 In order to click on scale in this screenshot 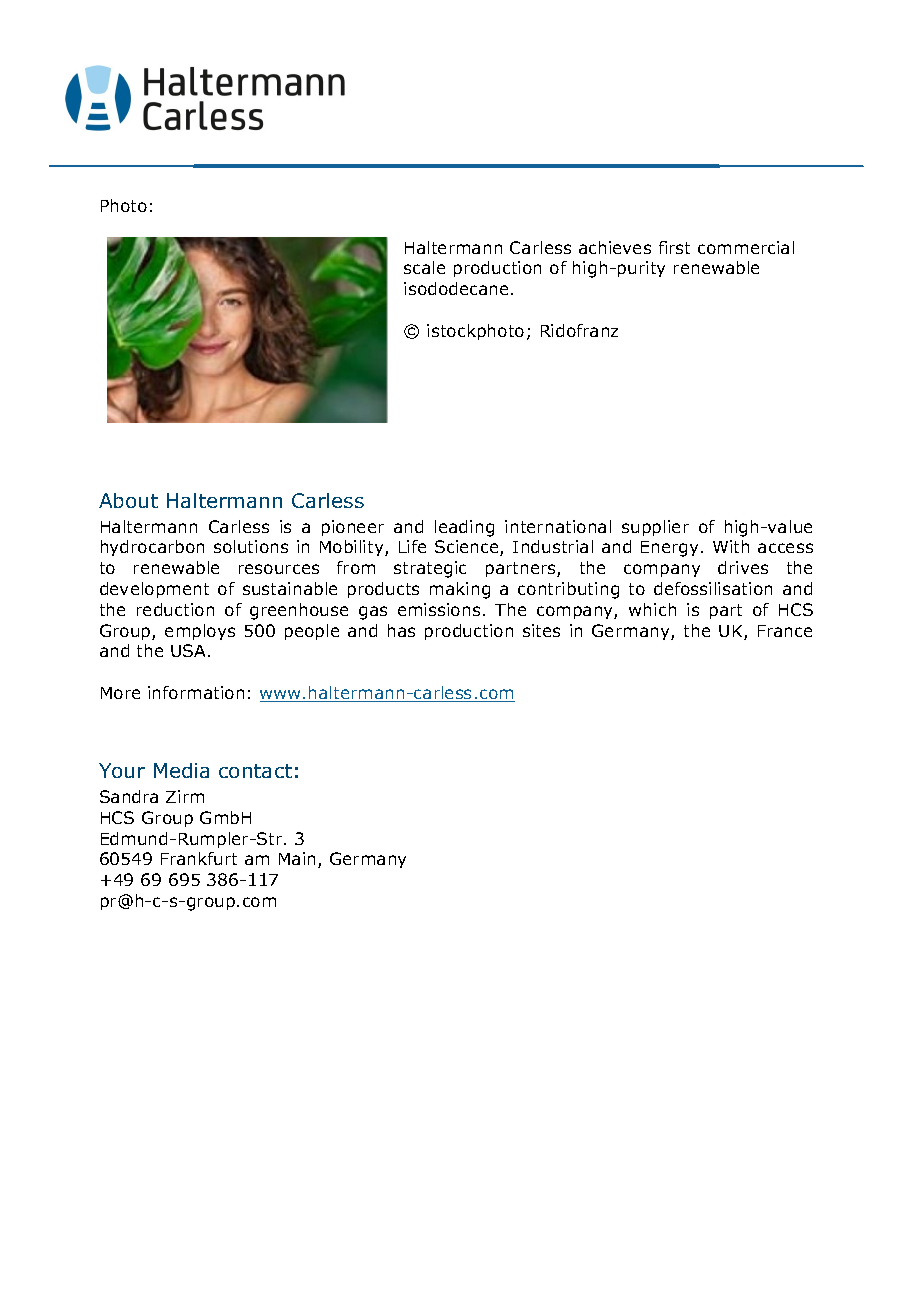, I will do `click(424, 267)`.
